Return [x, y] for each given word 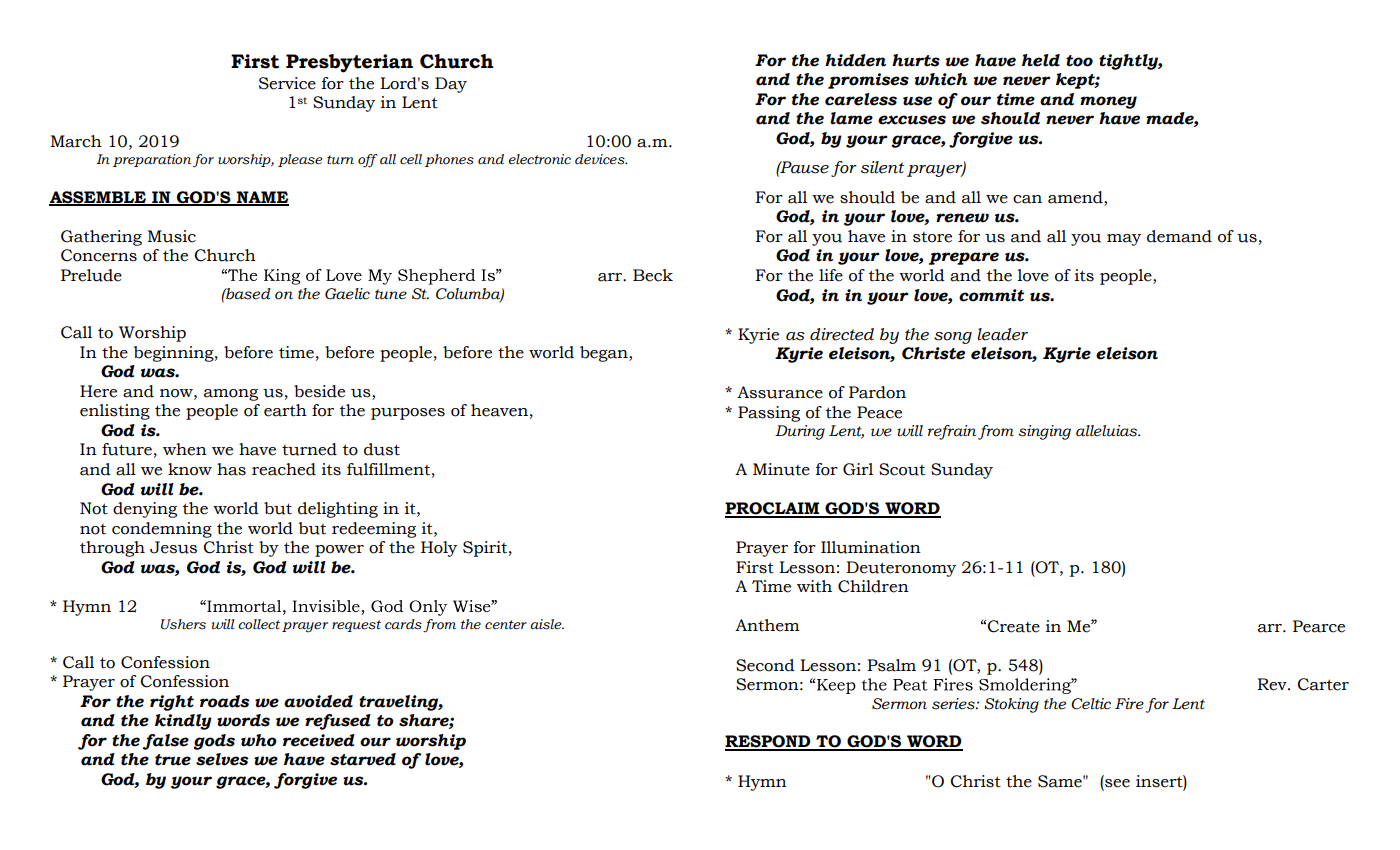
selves [222, 759]
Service [287, 83]
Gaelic [347, 294]
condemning [162, 530]
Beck [653, 275]
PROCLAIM [773, 509]
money [1108, 102]
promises [868, 81]
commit [991, 295]
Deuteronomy [901, 569]
